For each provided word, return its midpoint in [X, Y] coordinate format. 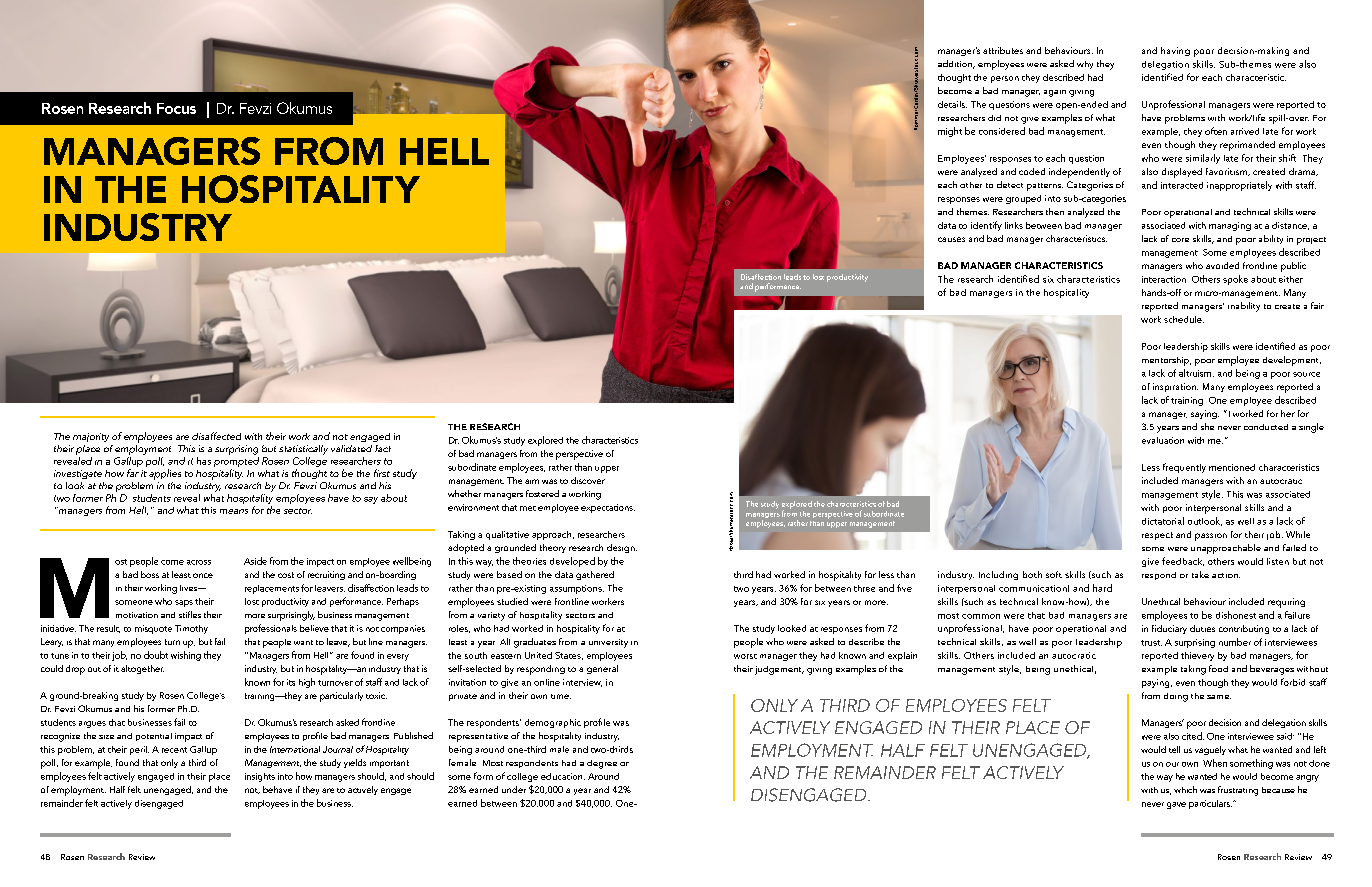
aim [532, 481]
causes [951, 239]
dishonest [1236, 615]
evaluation [1163, 440]
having [1175, 51]
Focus [176, 108]
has [204, 461]
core [1180, 240]
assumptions [577, 589]
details [952, 104]
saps [184, 603]
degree [602, 764]
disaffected [216, 436]
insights [260, 777]
